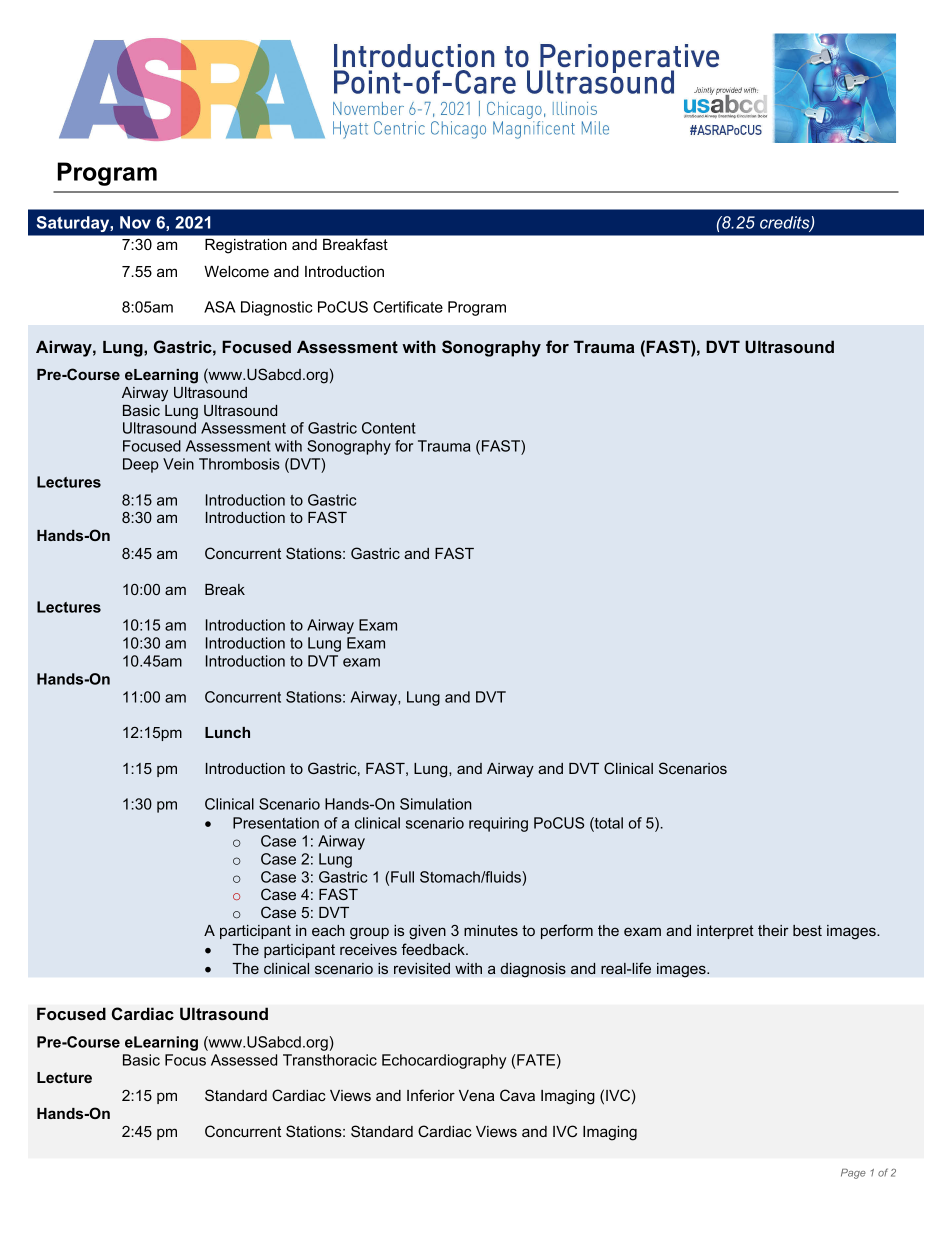  What do you see at coordinates (246, 246) in the document?
I see `Registration` at bounding box center [246, 246].
